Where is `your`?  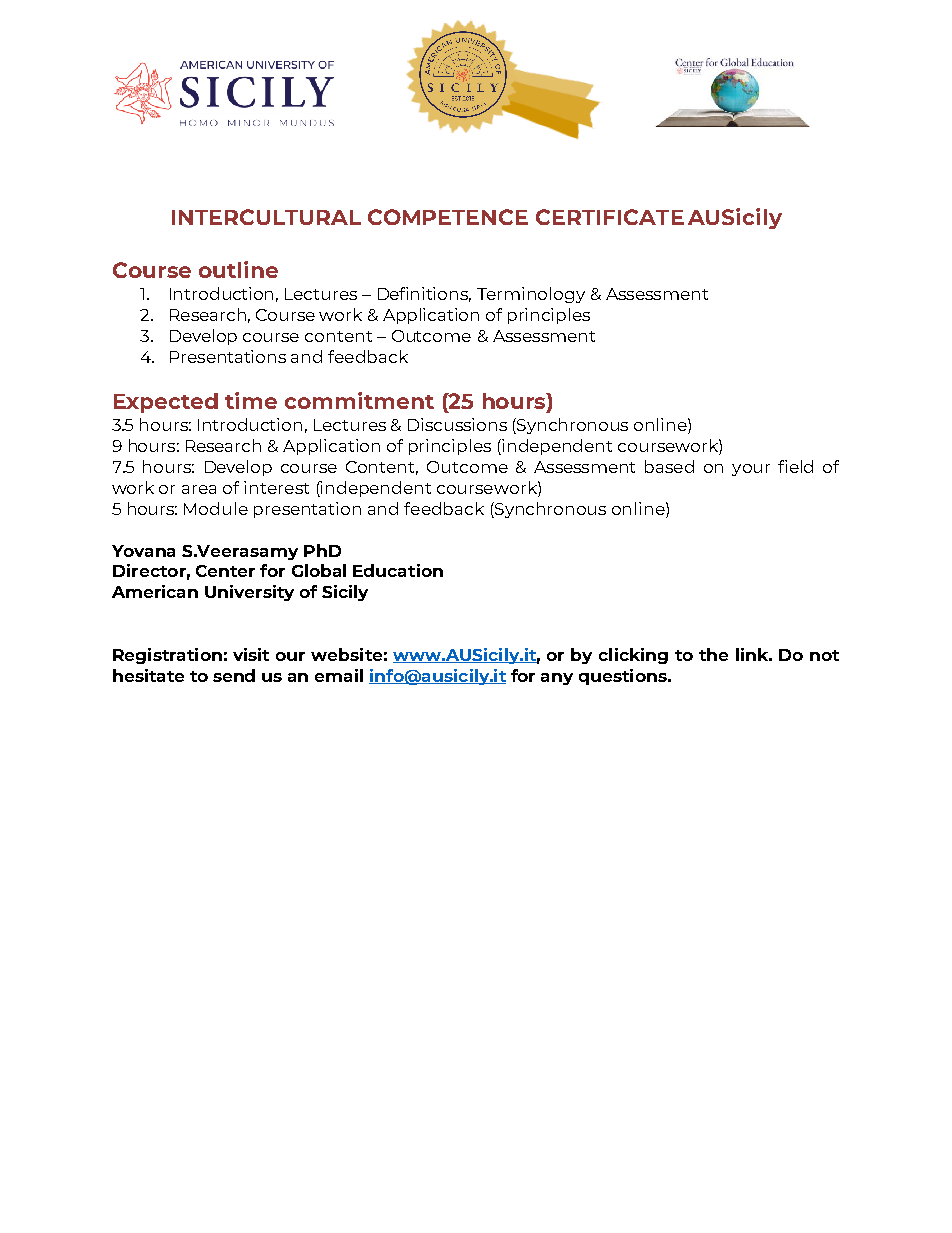 your is located at coordinates (751, 470).
